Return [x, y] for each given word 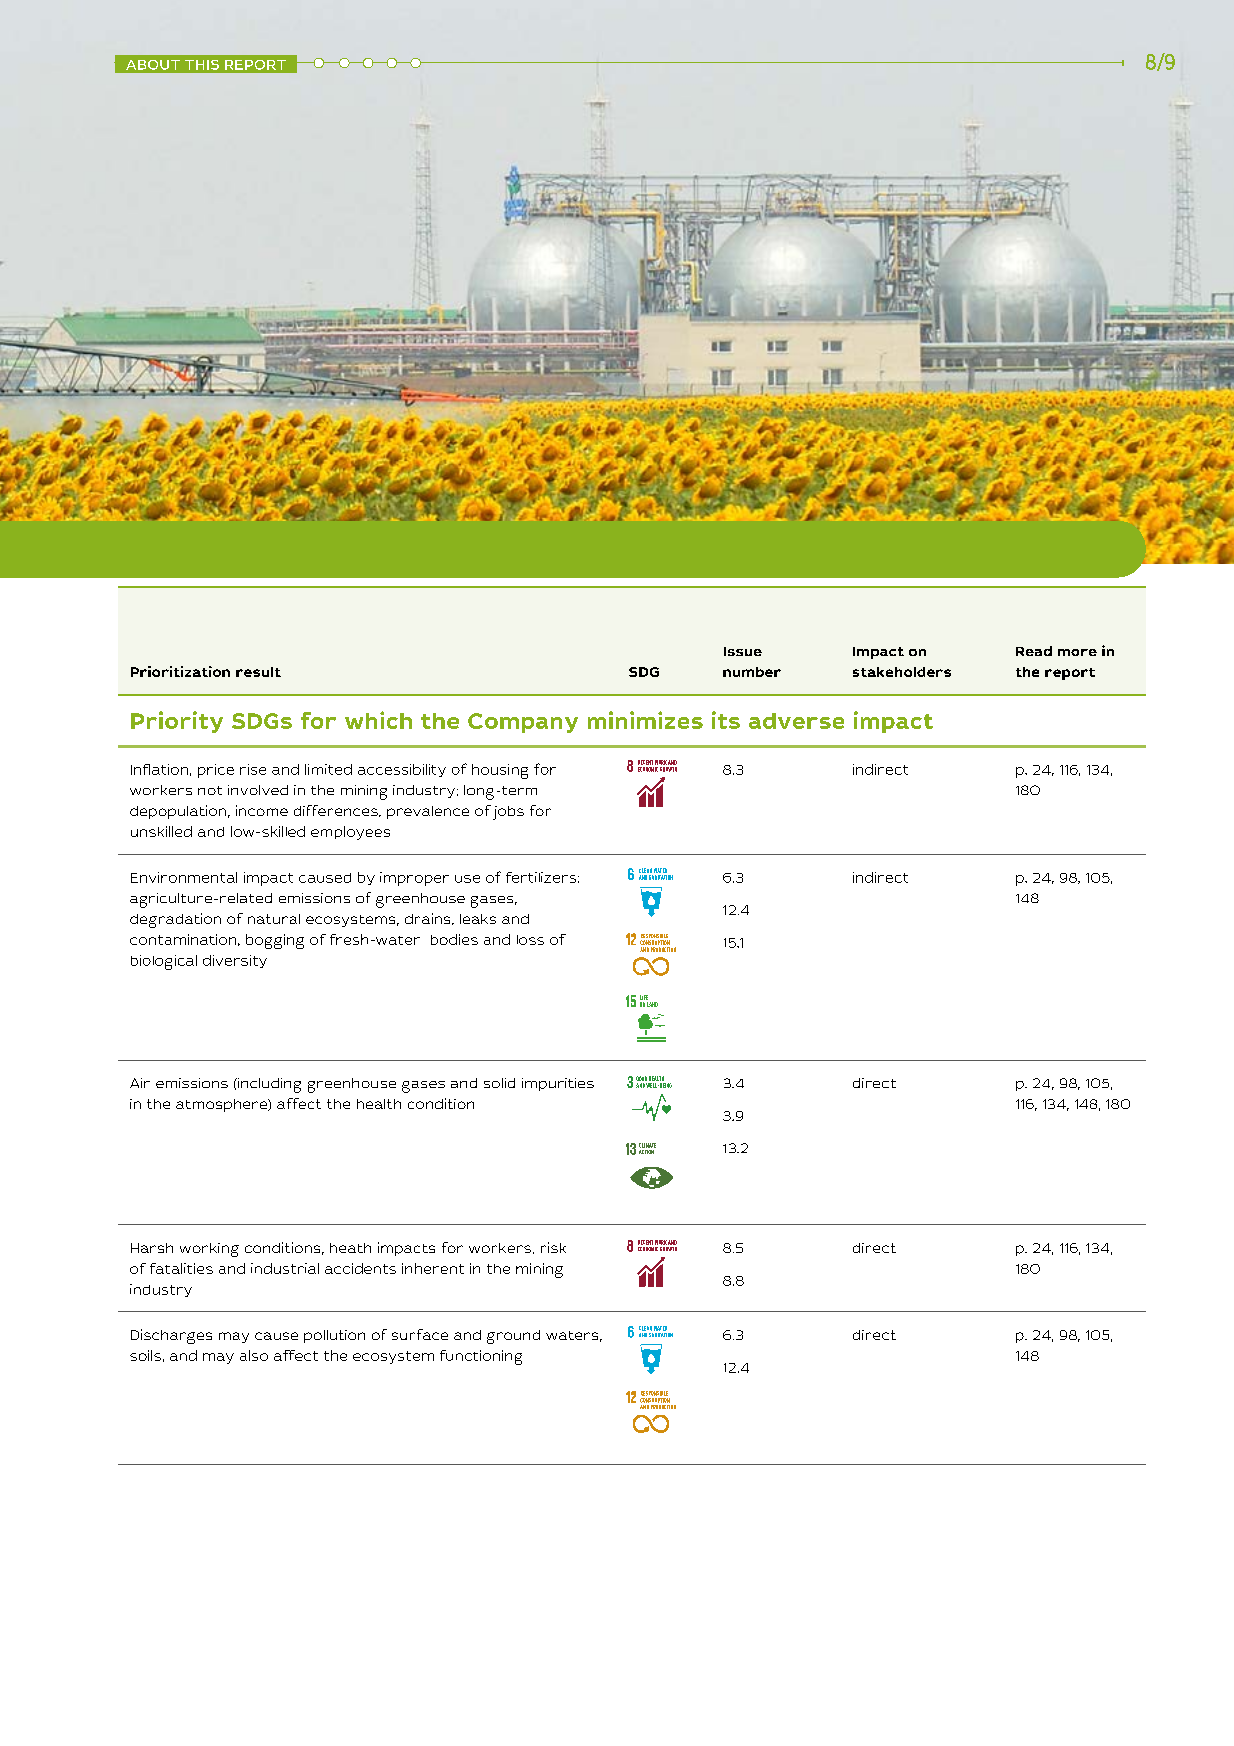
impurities [558, 1084]
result [258, 672]
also [254, 1355]
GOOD [641, 1078]
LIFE [644, 997]
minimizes [645, 720]
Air [140, 1083]
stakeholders [902, 672]
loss [530, 940]
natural [274, 919]
